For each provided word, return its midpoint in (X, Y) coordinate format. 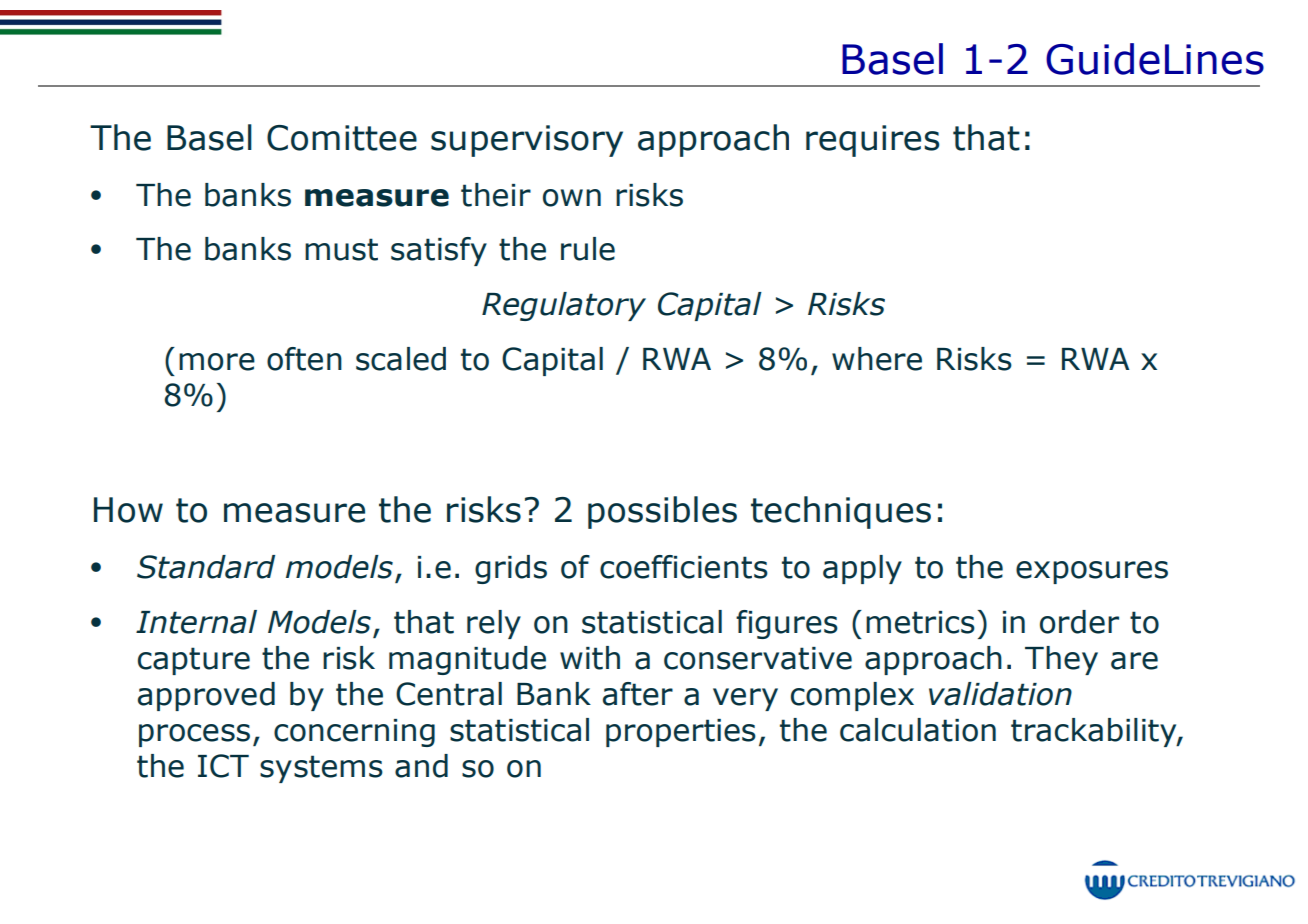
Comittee (342, 138)
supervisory (527, 141)
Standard (206, 567)
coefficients (684, 567)
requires (872, 141)
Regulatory (564, 306)
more (217, 362)
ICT (223, 766)
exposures (1092, 572)
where (877, 359)
